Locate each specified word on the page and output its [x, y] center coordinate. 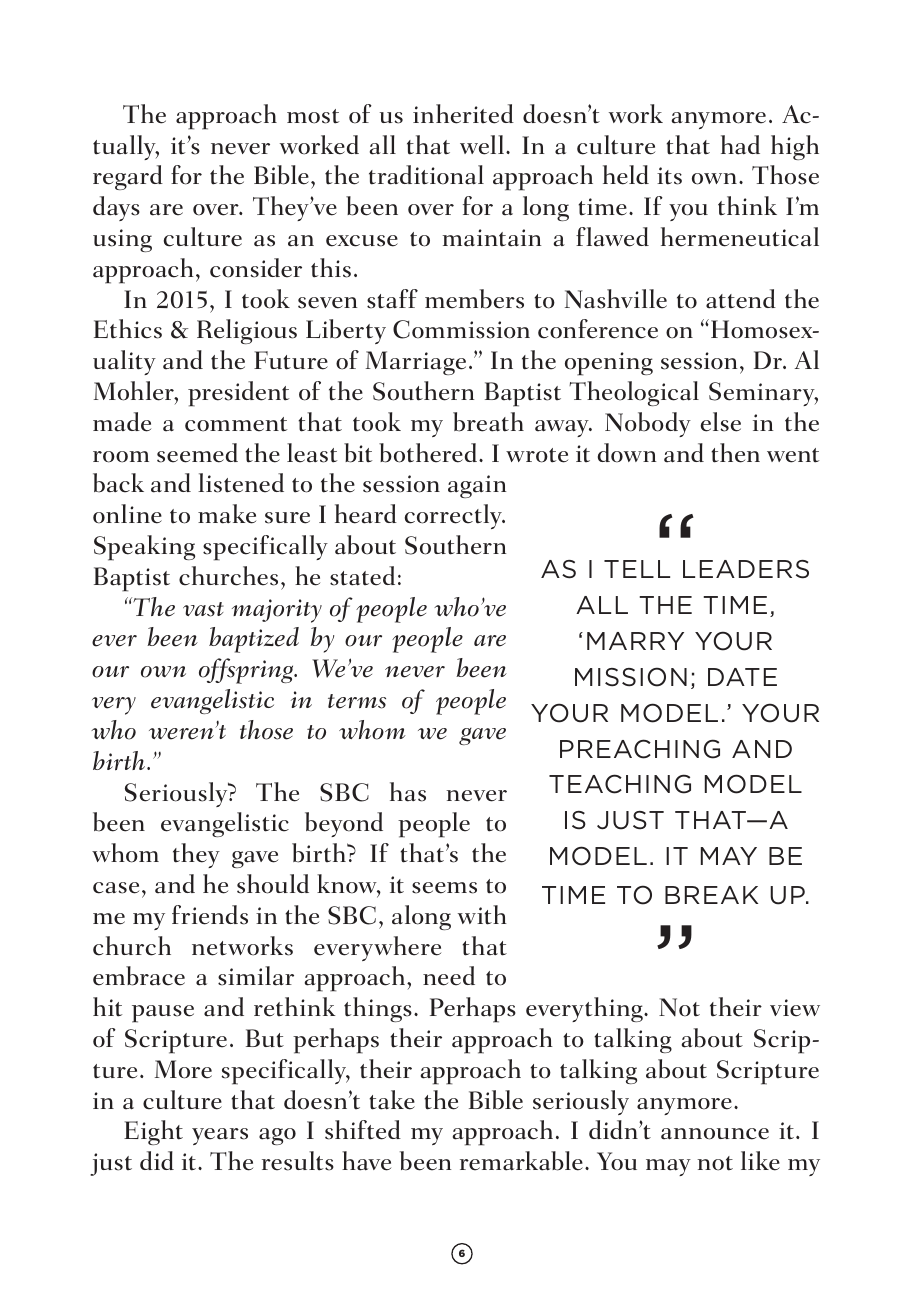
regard [128, 177]
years [220, 1136]
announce [715, 1134]
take [392, 1100]
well [482, 145]
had [740, 145]
